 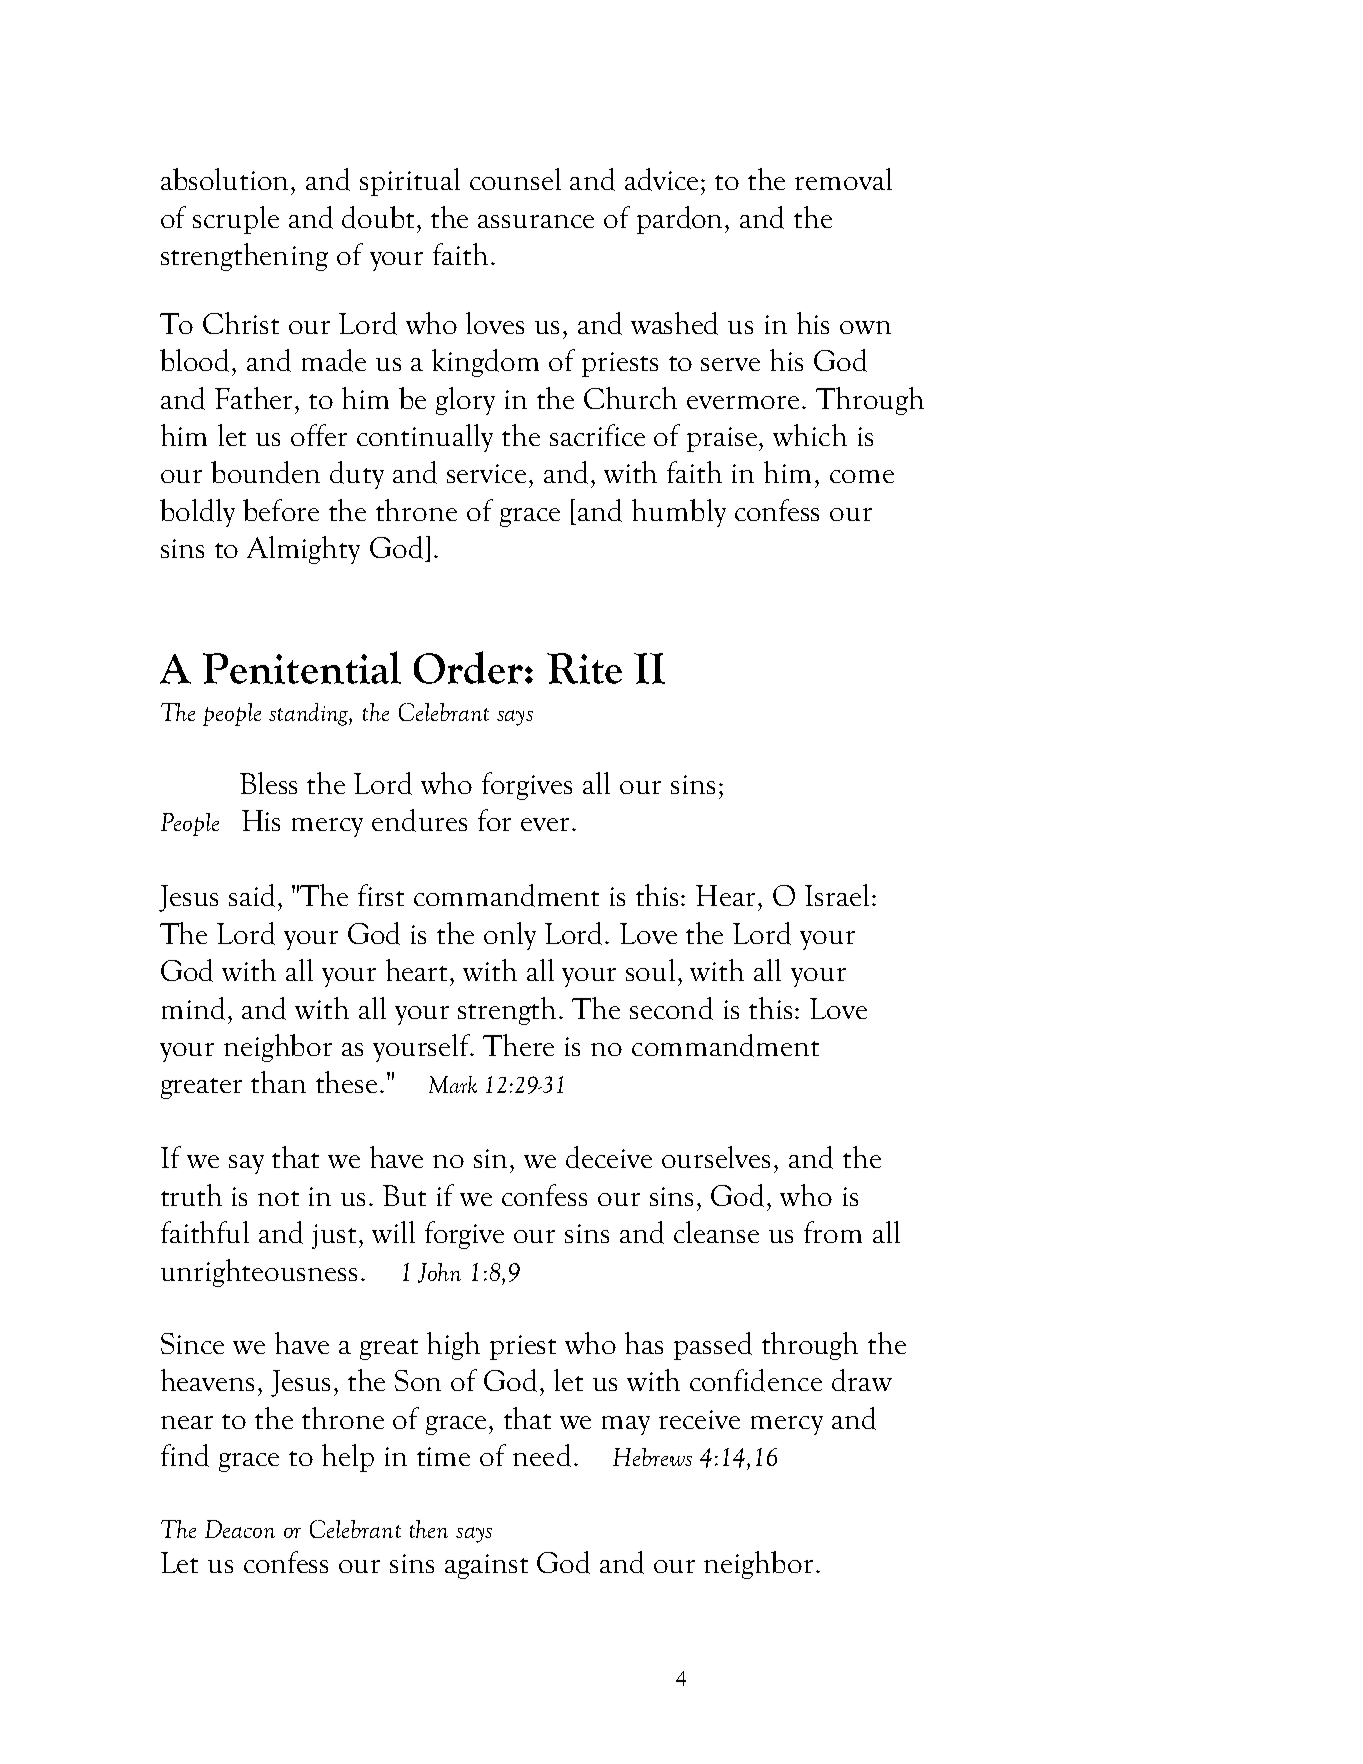 I want to click on second, so click(x=671, y=1008).
